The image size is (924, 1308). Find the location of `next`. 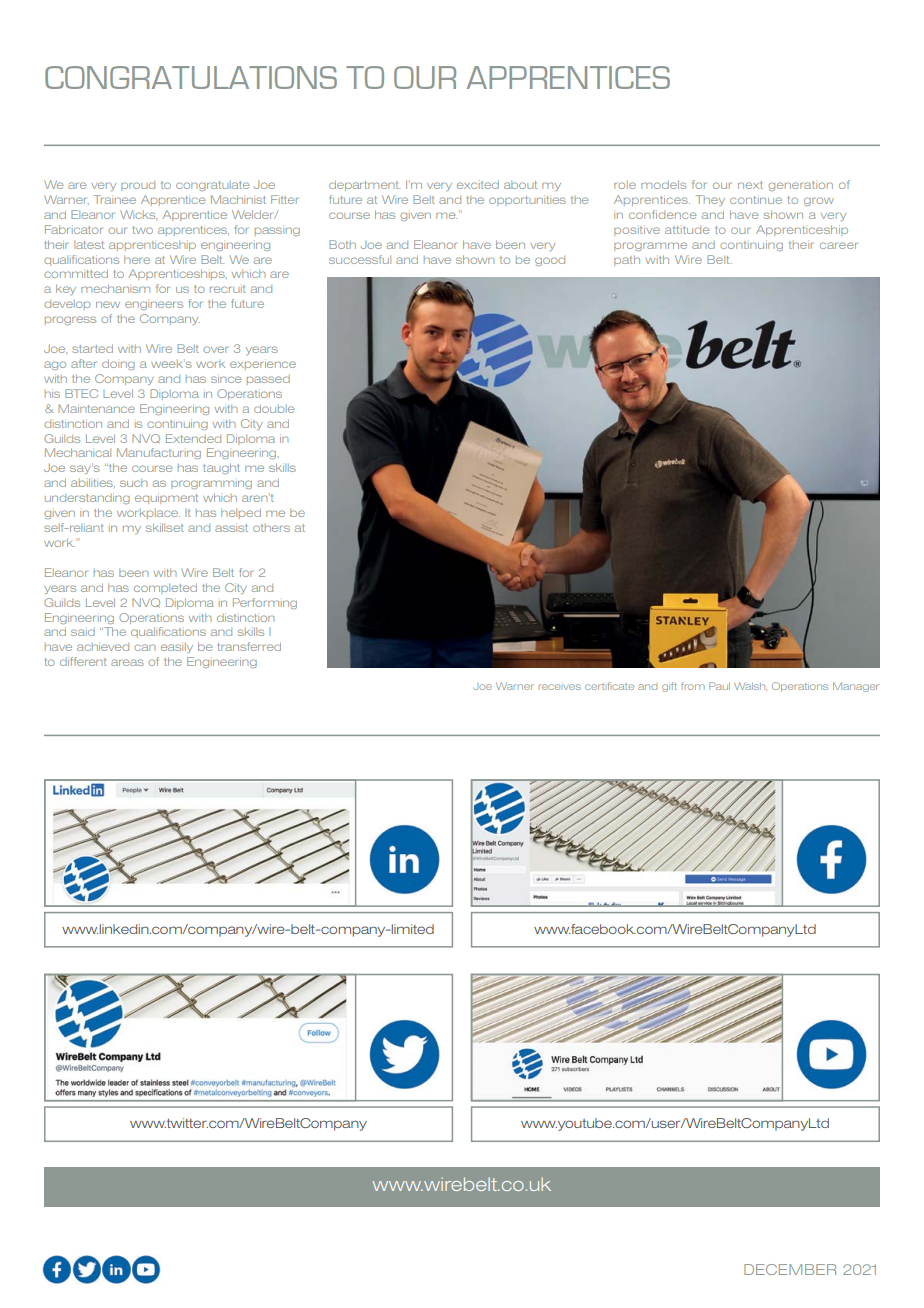

next is located at coordinates (750, 185).
